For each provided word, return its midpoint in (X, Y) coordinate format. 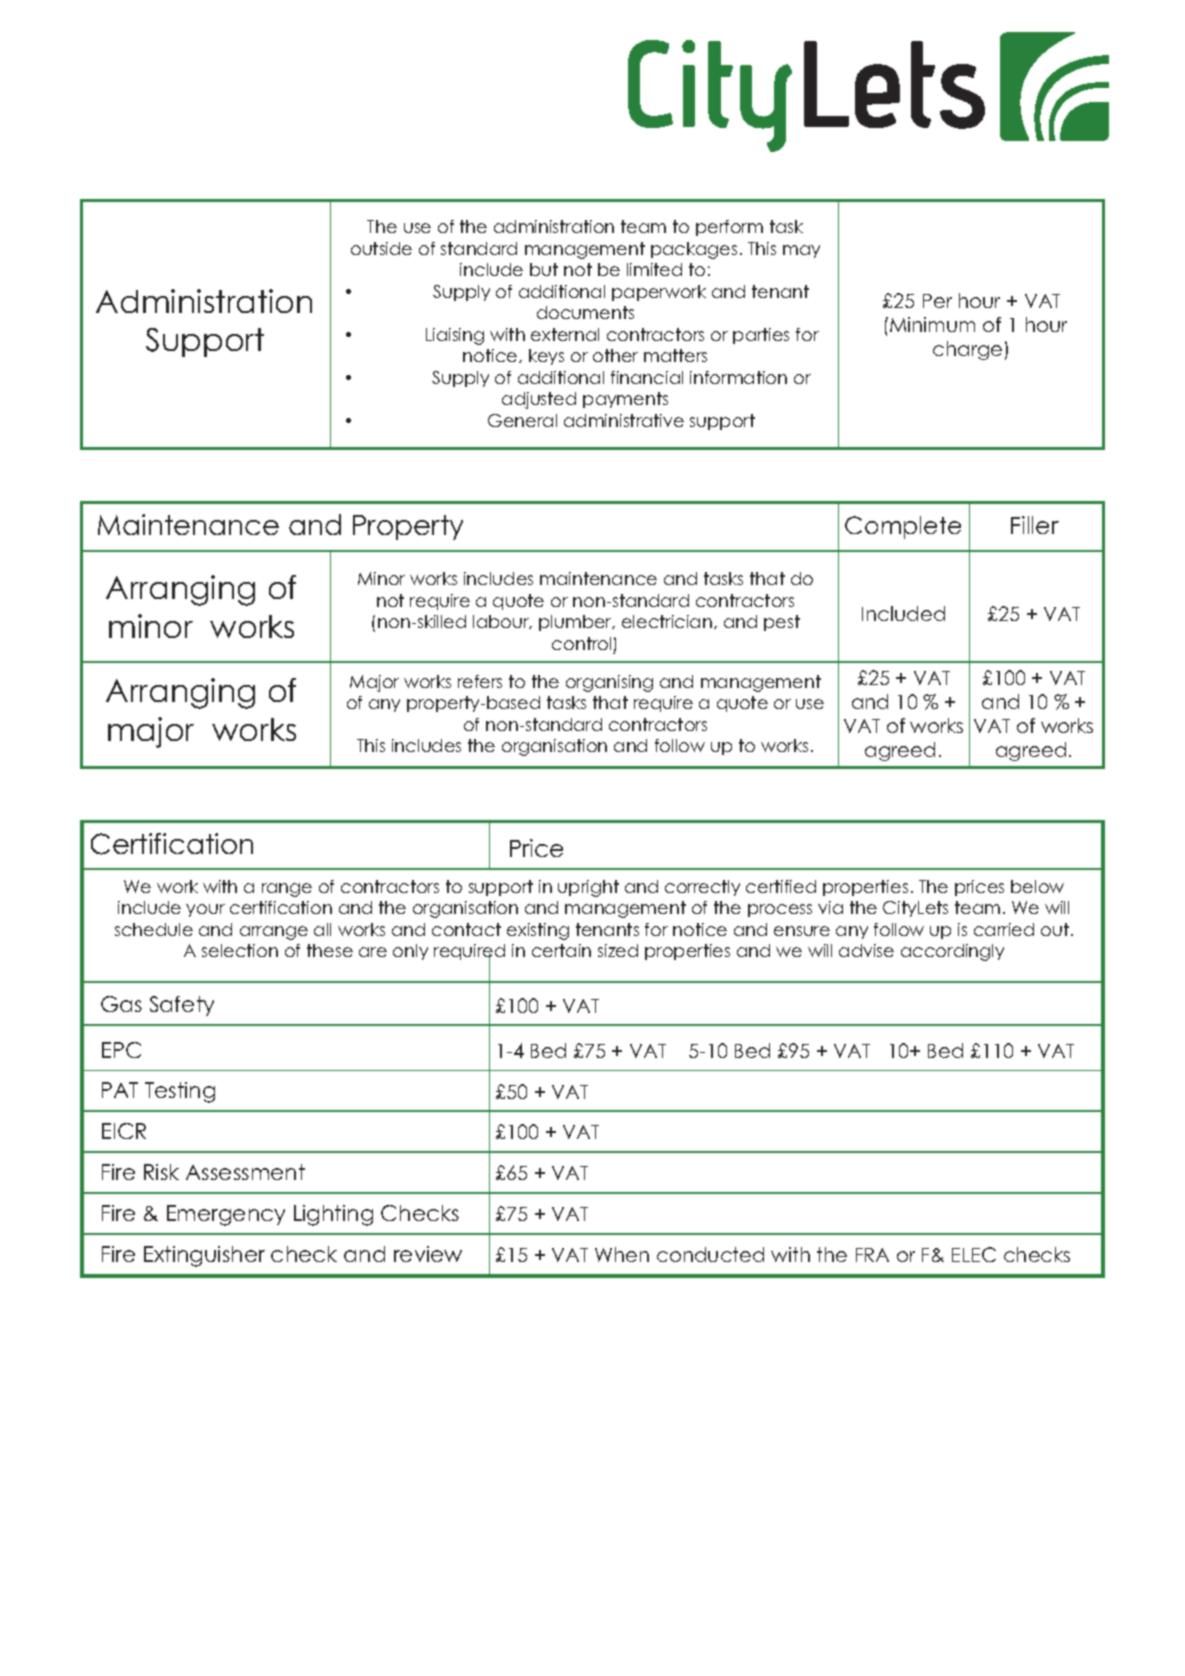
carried (1004, 929)
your (205, 910)
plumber (576, 623)
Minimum (932, 324)
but (544, 269)
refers (480, 681)
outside (381, 248)
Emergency (226, 1215)
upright (588, 888)
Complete (903, 527)
